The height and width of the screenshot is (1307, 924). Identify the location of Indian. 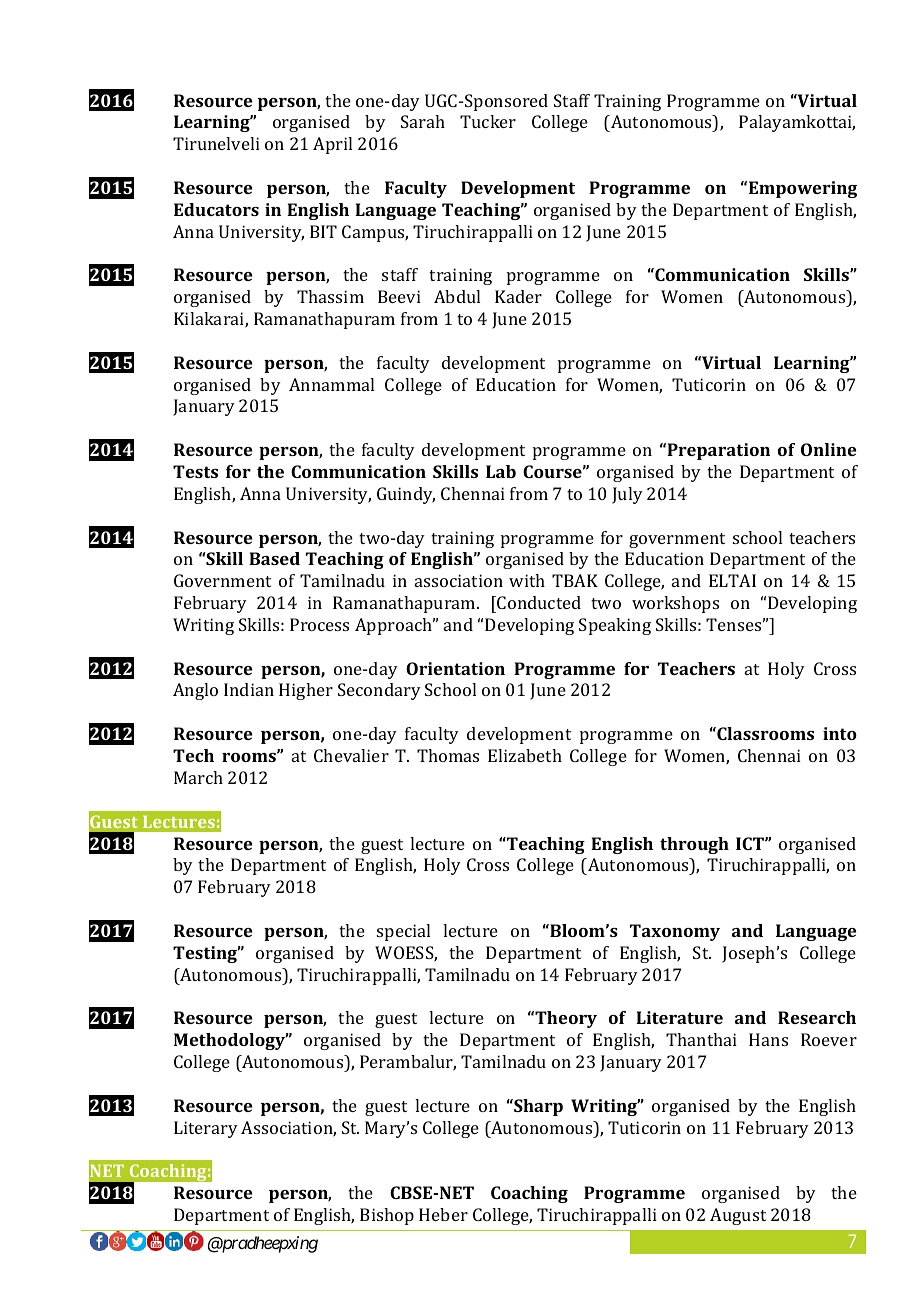
(249, 689).
